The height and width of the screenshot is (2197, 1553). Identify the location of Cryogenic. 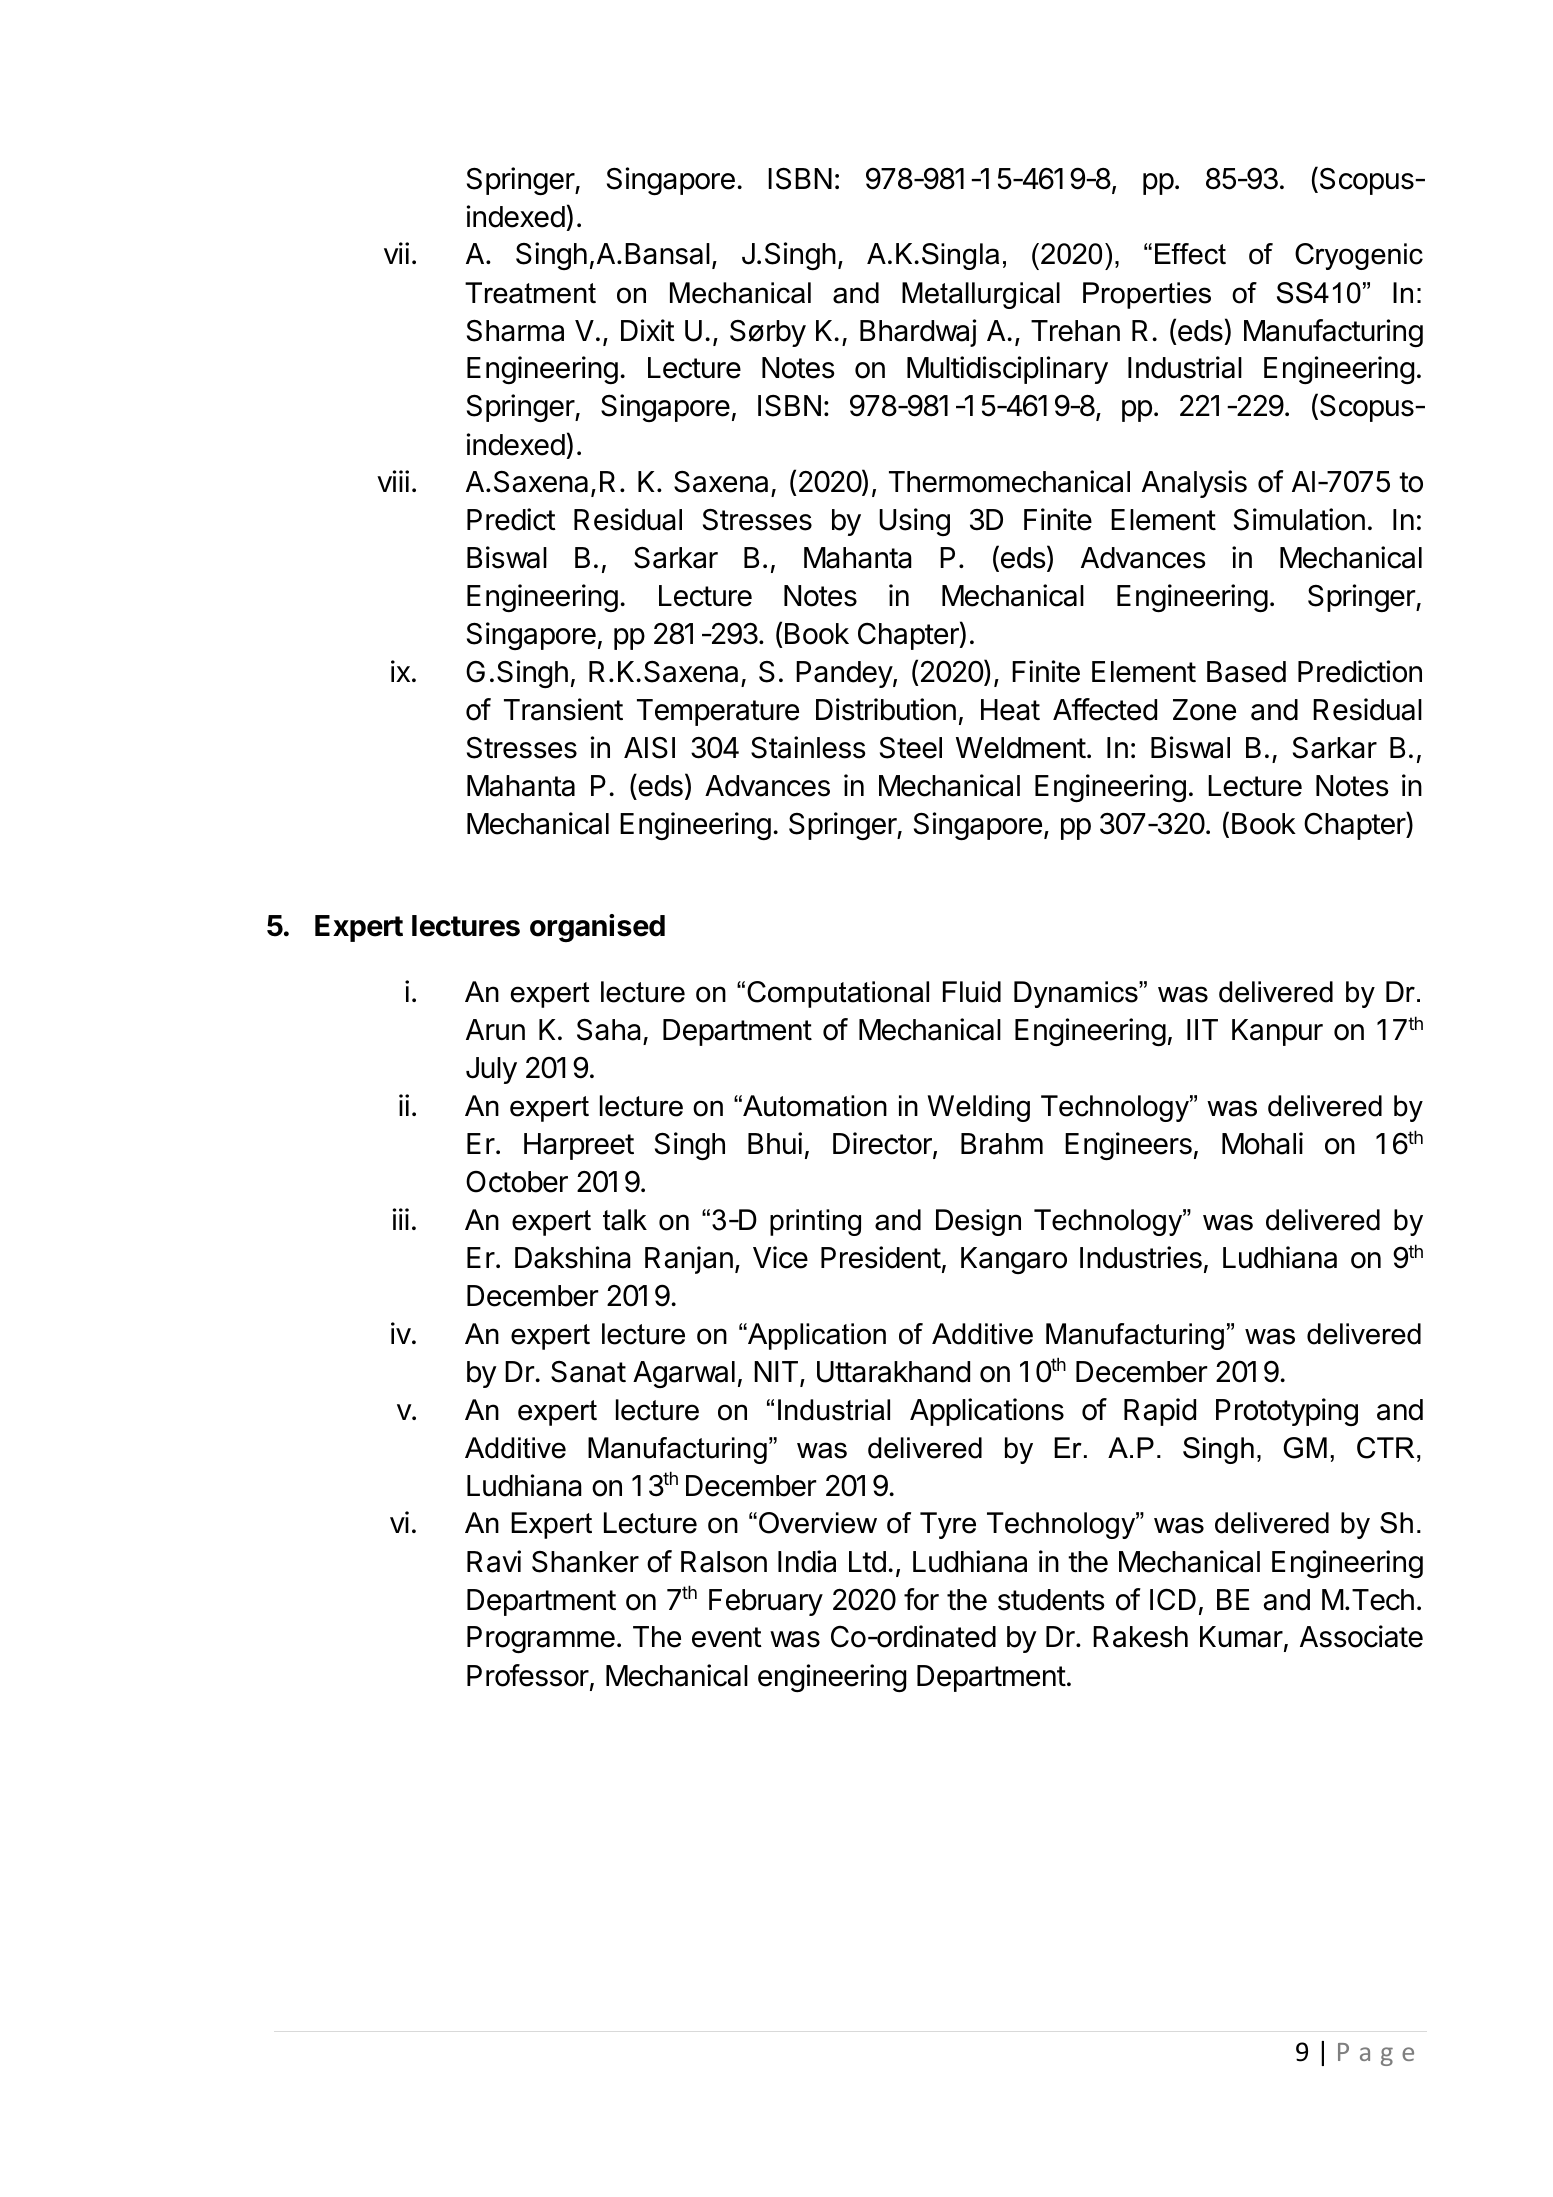
(1359, 256).
